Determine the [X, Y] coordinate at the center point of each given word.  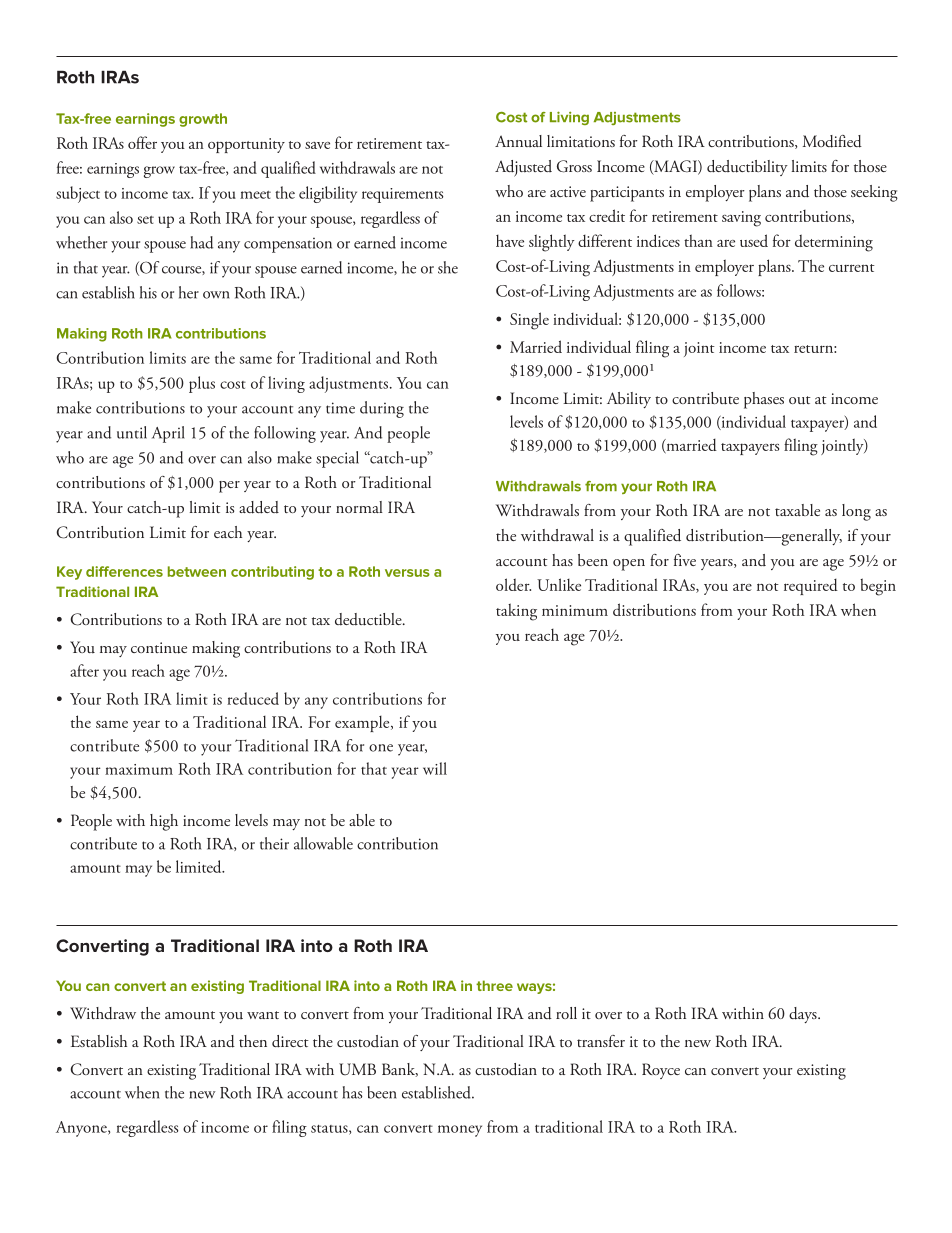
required [811, 586]
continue [159, 648]
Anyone [82, 1129]
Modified [832, 141]
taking [516, 612]
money [460, 1131]
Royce [661, 1071]
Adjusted [523, 168]
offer [142, 142]
